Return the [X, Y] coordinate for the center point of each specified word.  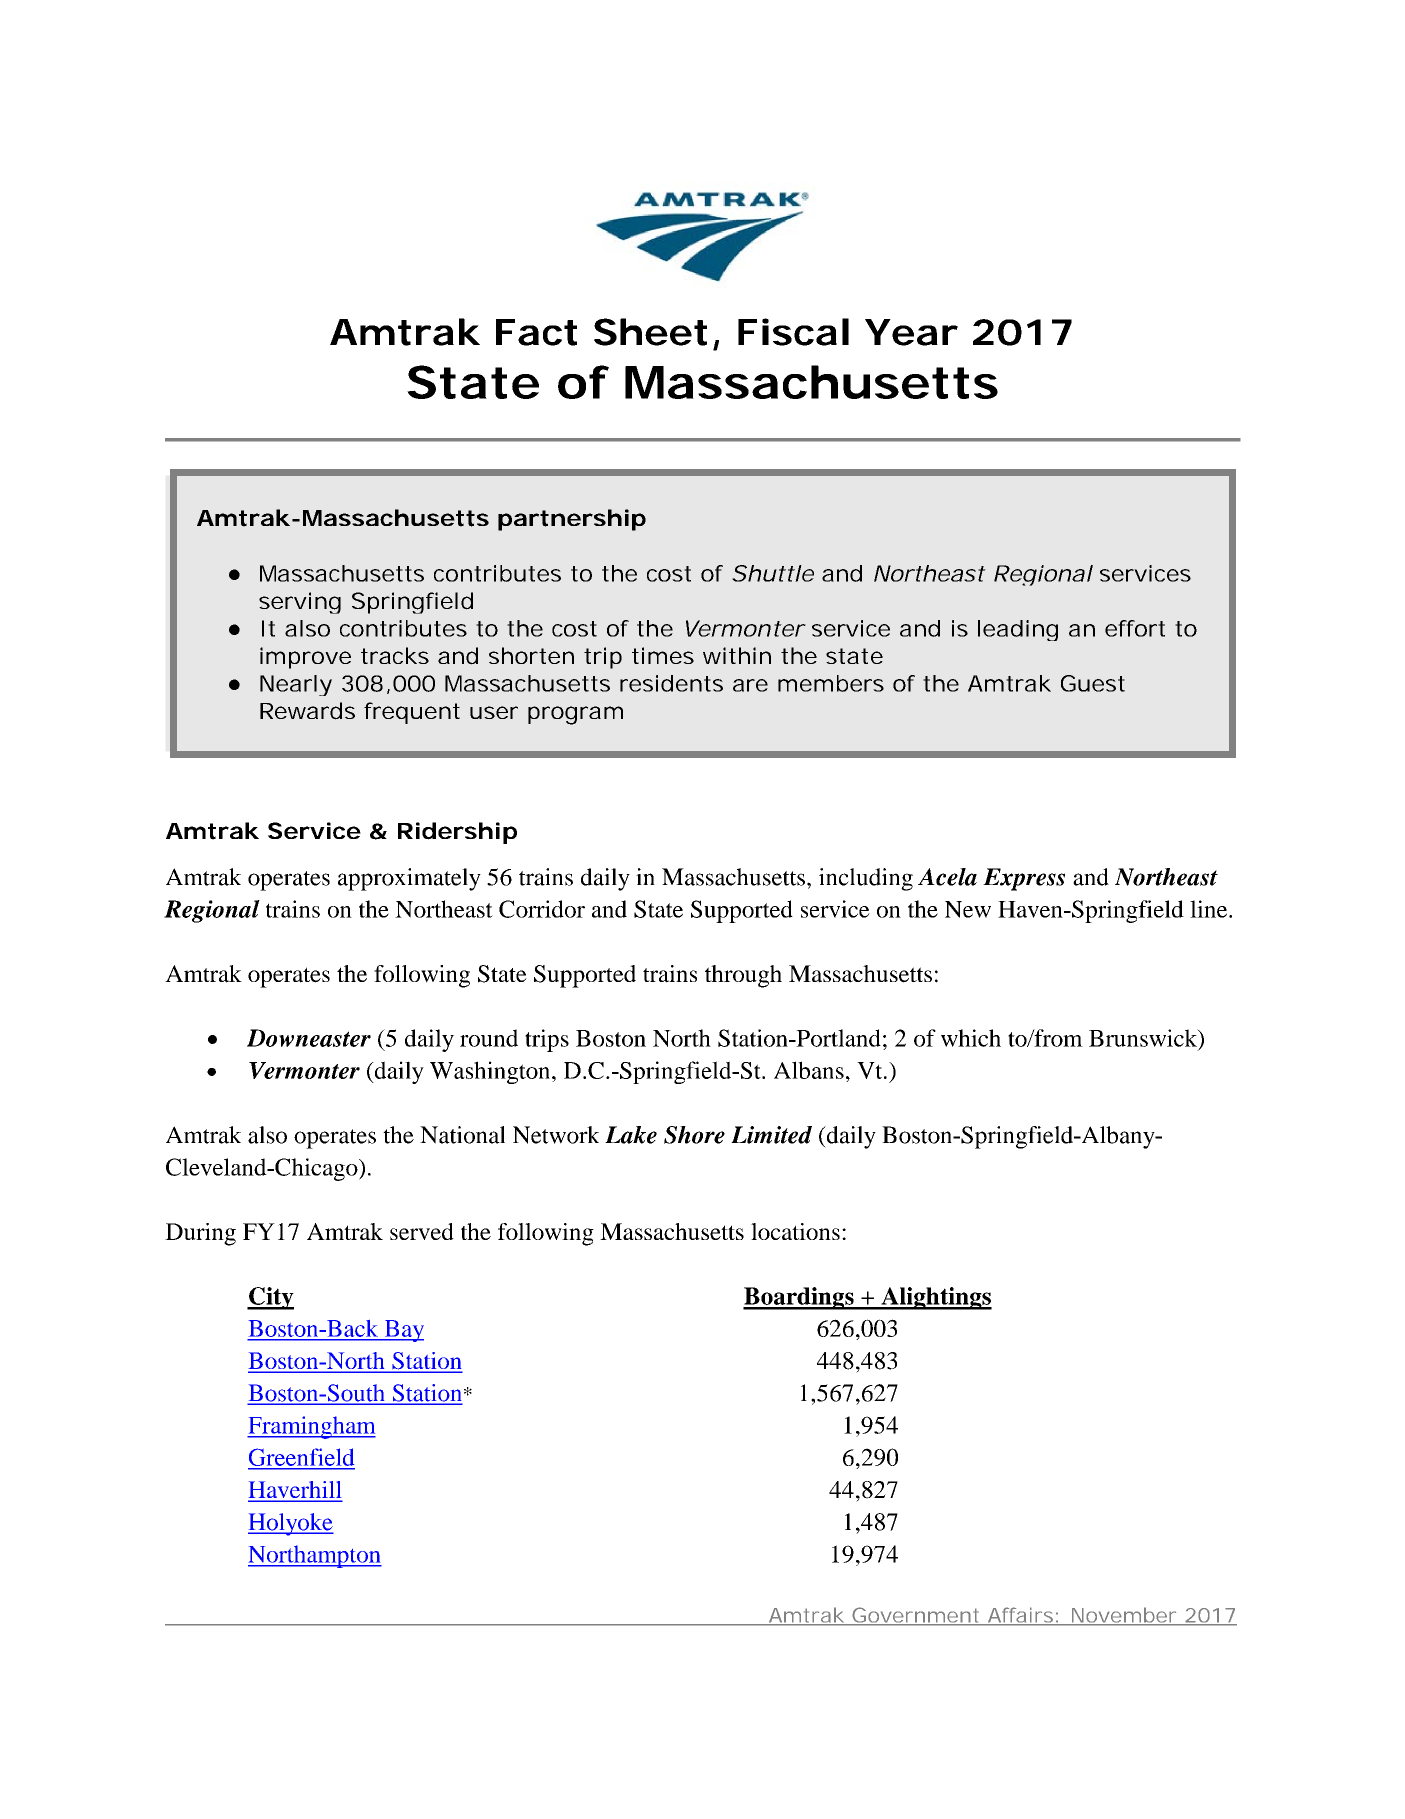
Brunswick [1144, 1039]
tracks [395, 655]
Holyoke [291, 1524]
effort [1135, 628]
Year [909, 332]
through [743, 976]
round [489, 1038]
